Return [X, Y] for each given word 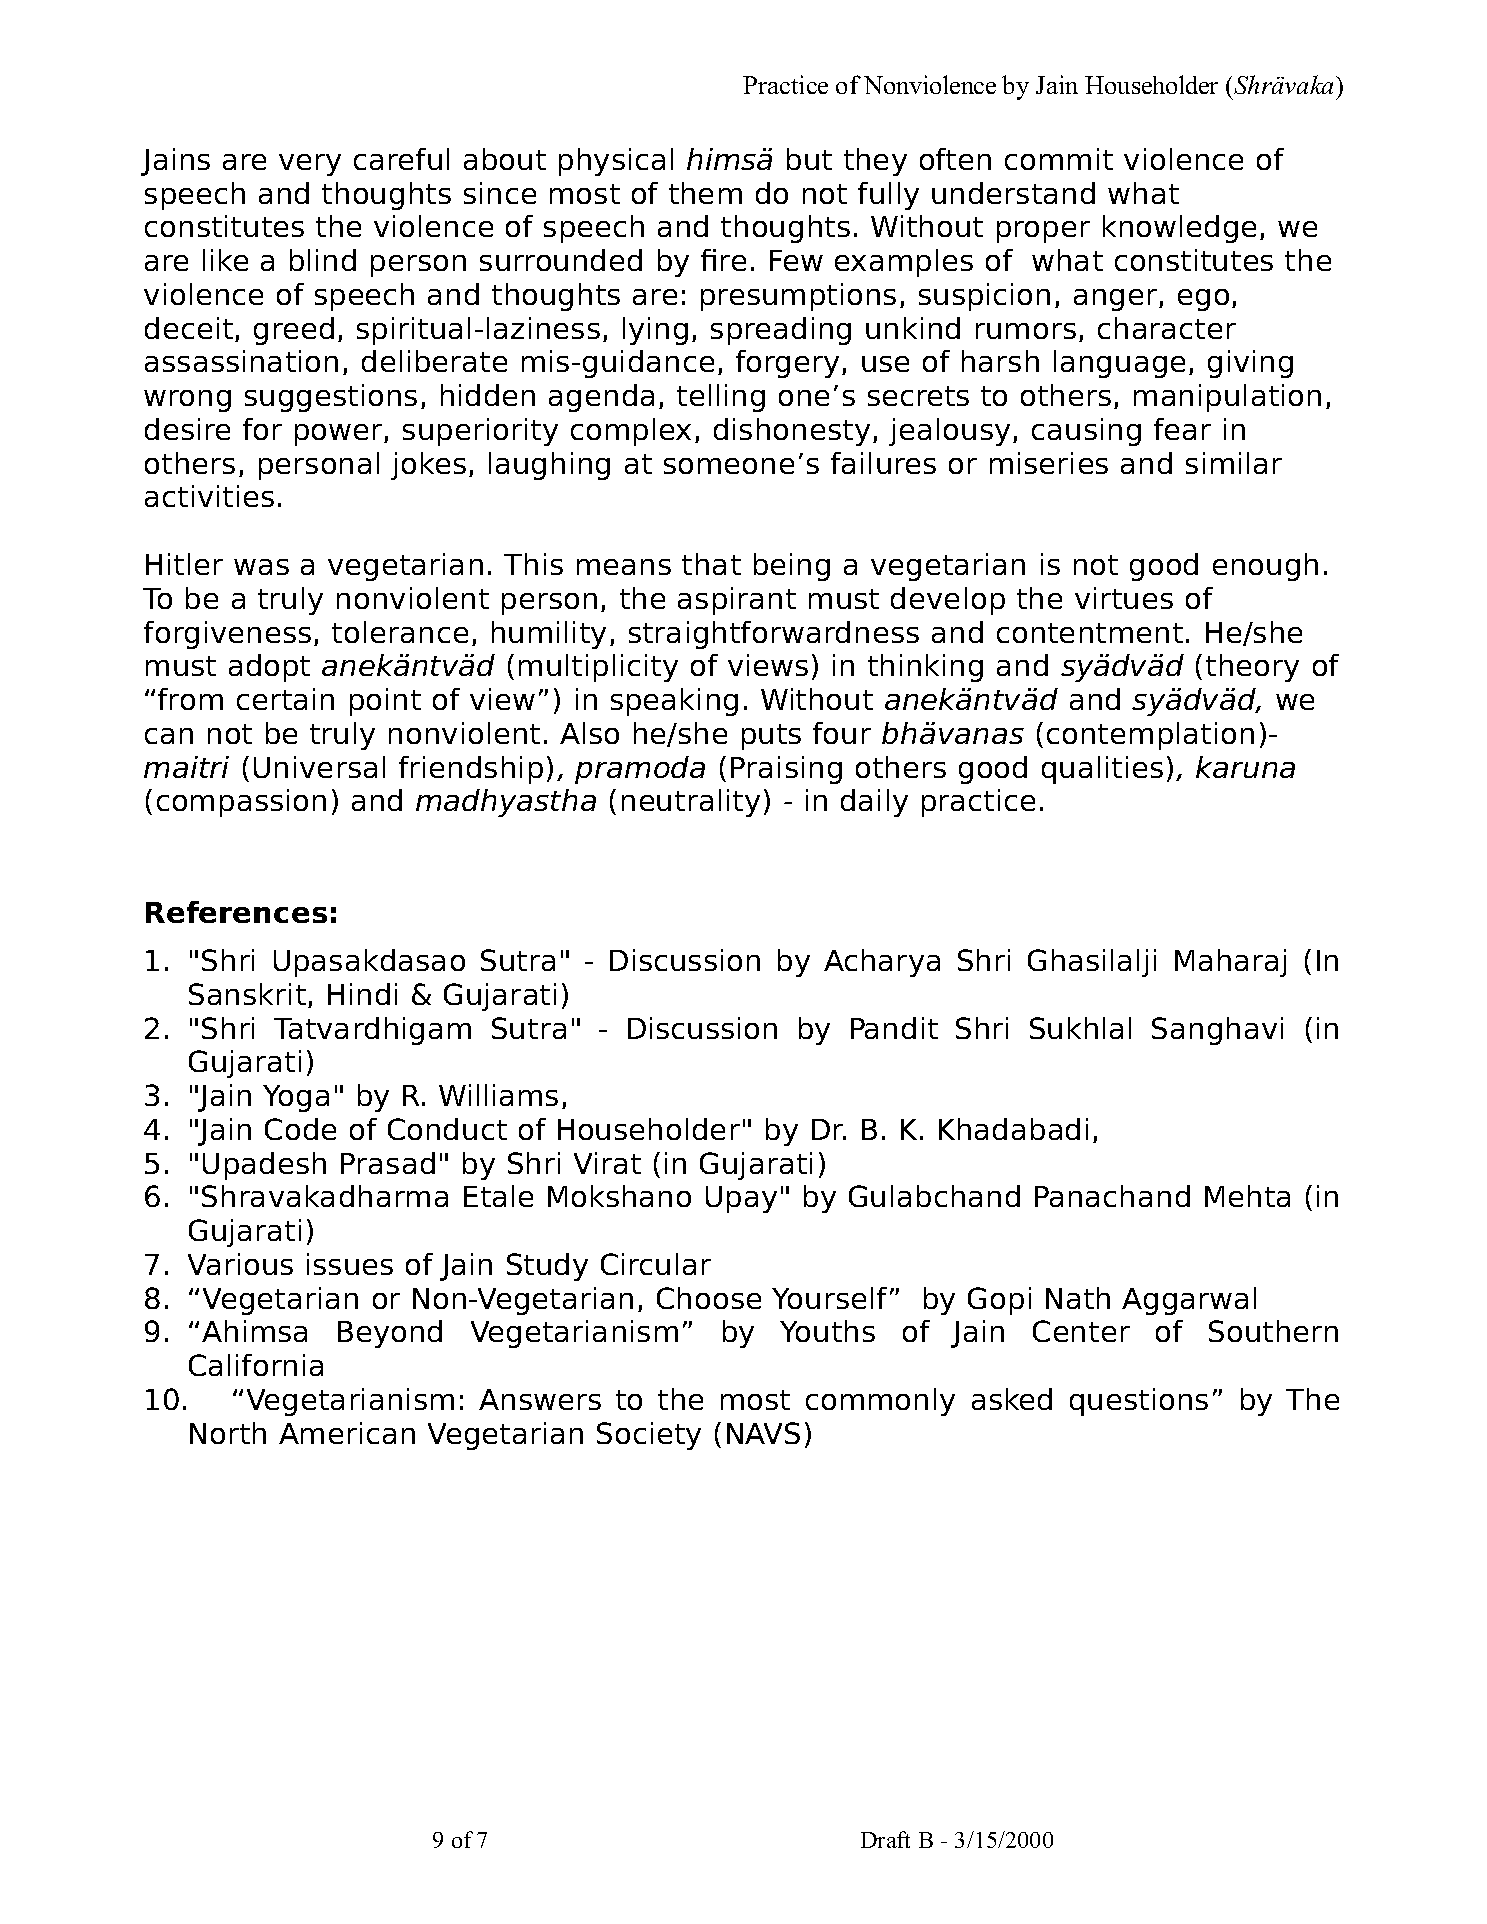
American [347, 1433]
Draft [885, 1839]
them [705, 193]
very [310, 165]
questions [1139, 1402]
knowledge [1179, 229]
